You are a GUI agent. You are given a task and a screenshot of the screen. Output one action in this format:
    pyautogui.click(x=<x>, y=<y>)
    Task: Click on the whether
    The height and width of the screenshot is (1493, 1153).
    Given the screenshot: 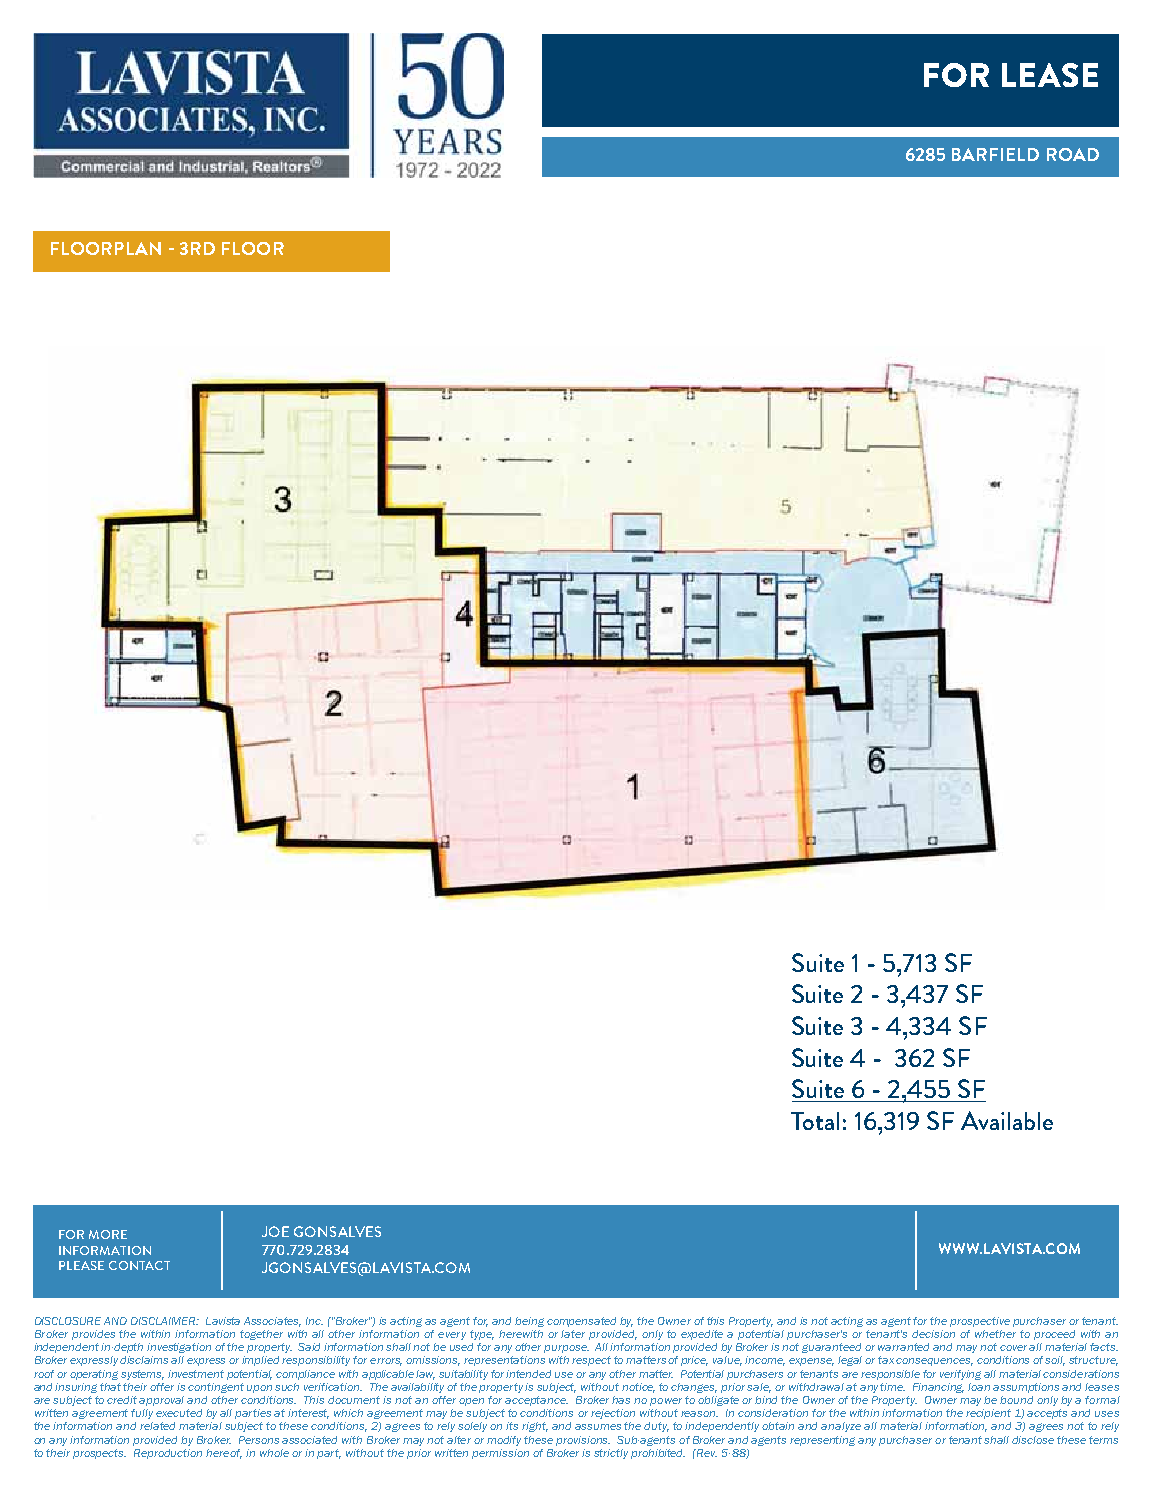 What is the action you would take?
    pyautogui.click(x=995, y=1334)
